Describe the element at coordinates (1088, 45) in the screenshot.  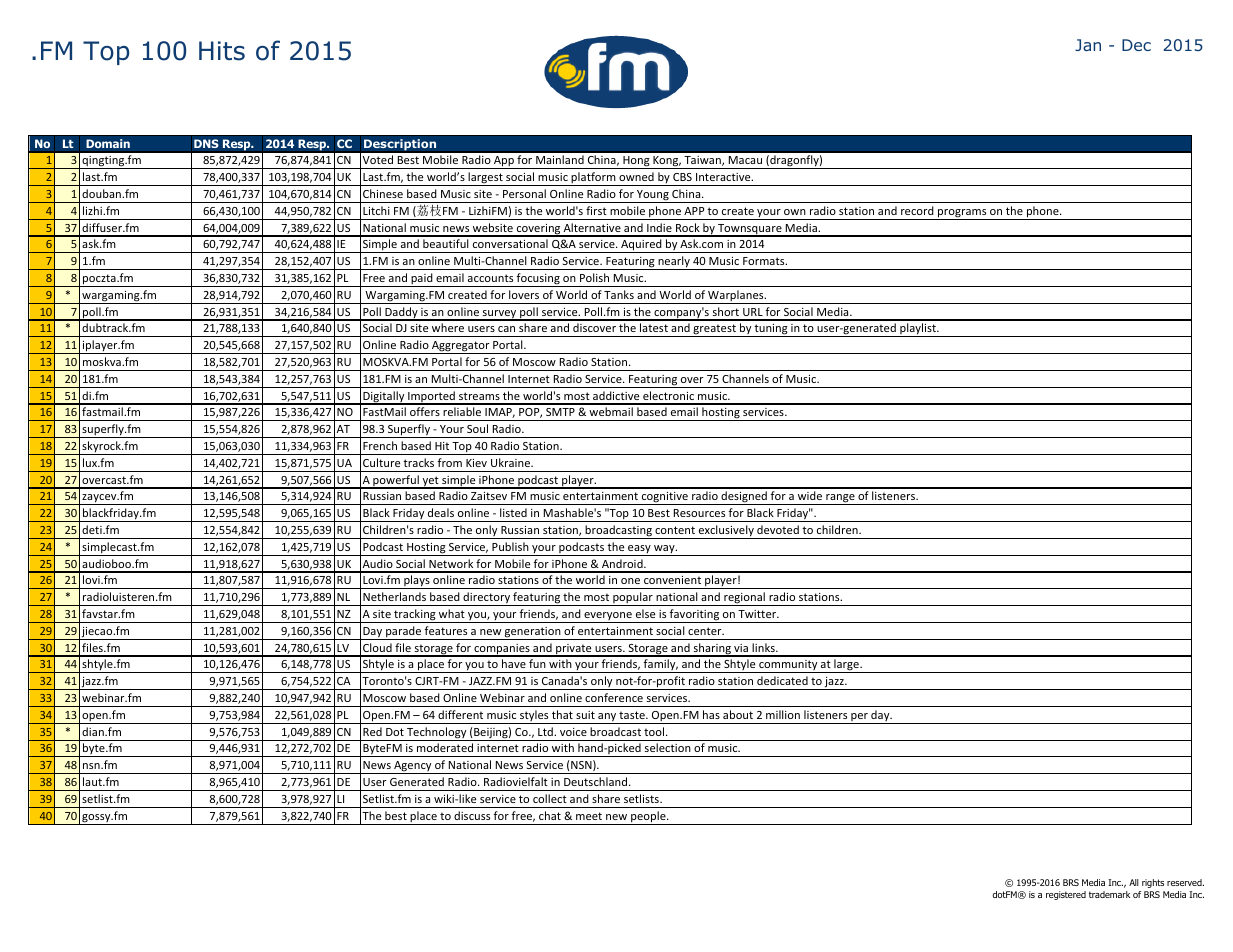
I see `Jan` at that location.
